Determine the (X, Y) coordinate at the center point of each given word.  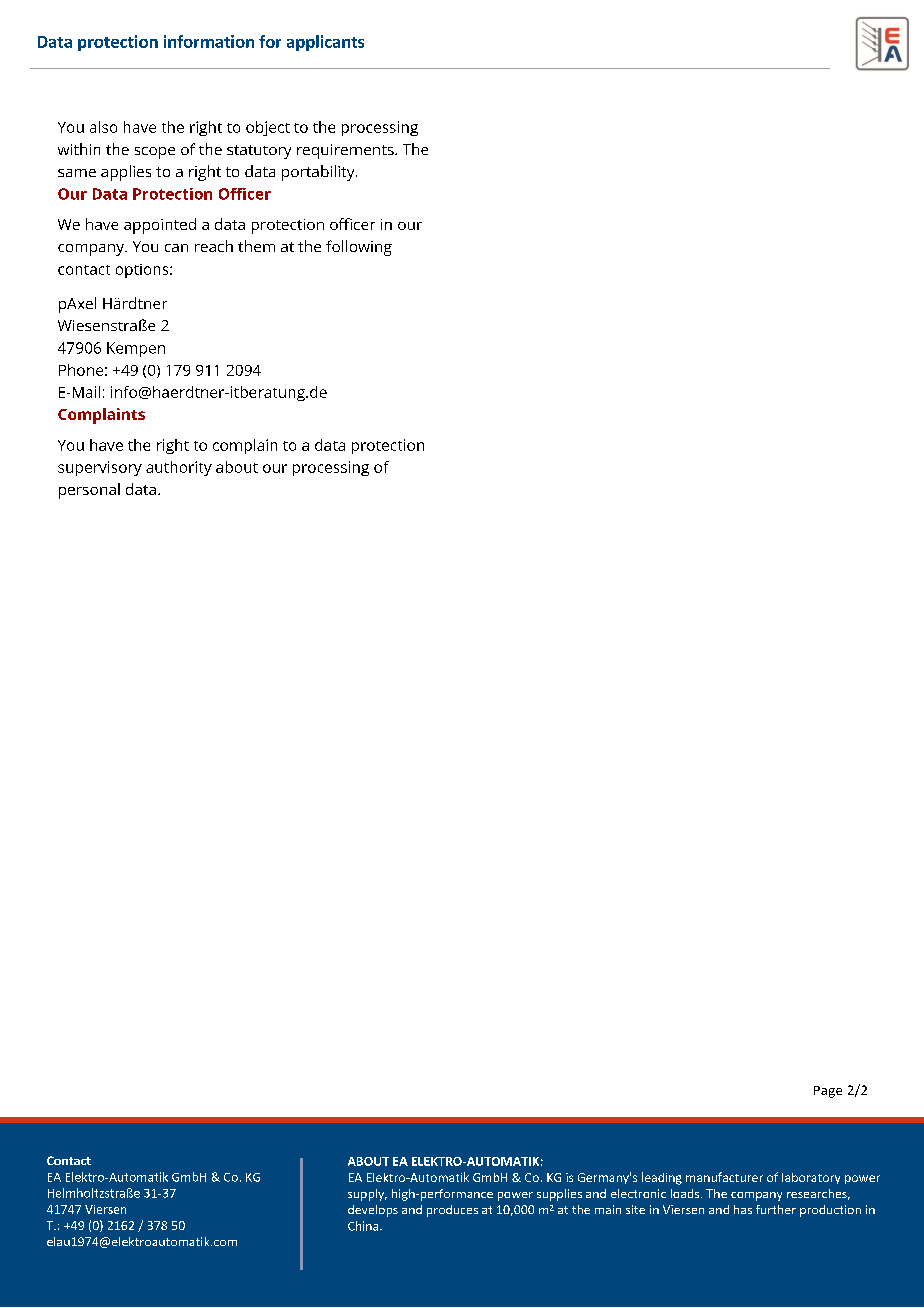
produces (452, 1211)
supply (367, 1195)
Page (828, 1092)
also (103, 127)
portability (319, 173)
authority (179, 468)
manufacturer (724, 1177)
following (359, 248)
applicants (325, 43)
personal (89, 491)
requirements (346, 151)
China (364, 1226)
